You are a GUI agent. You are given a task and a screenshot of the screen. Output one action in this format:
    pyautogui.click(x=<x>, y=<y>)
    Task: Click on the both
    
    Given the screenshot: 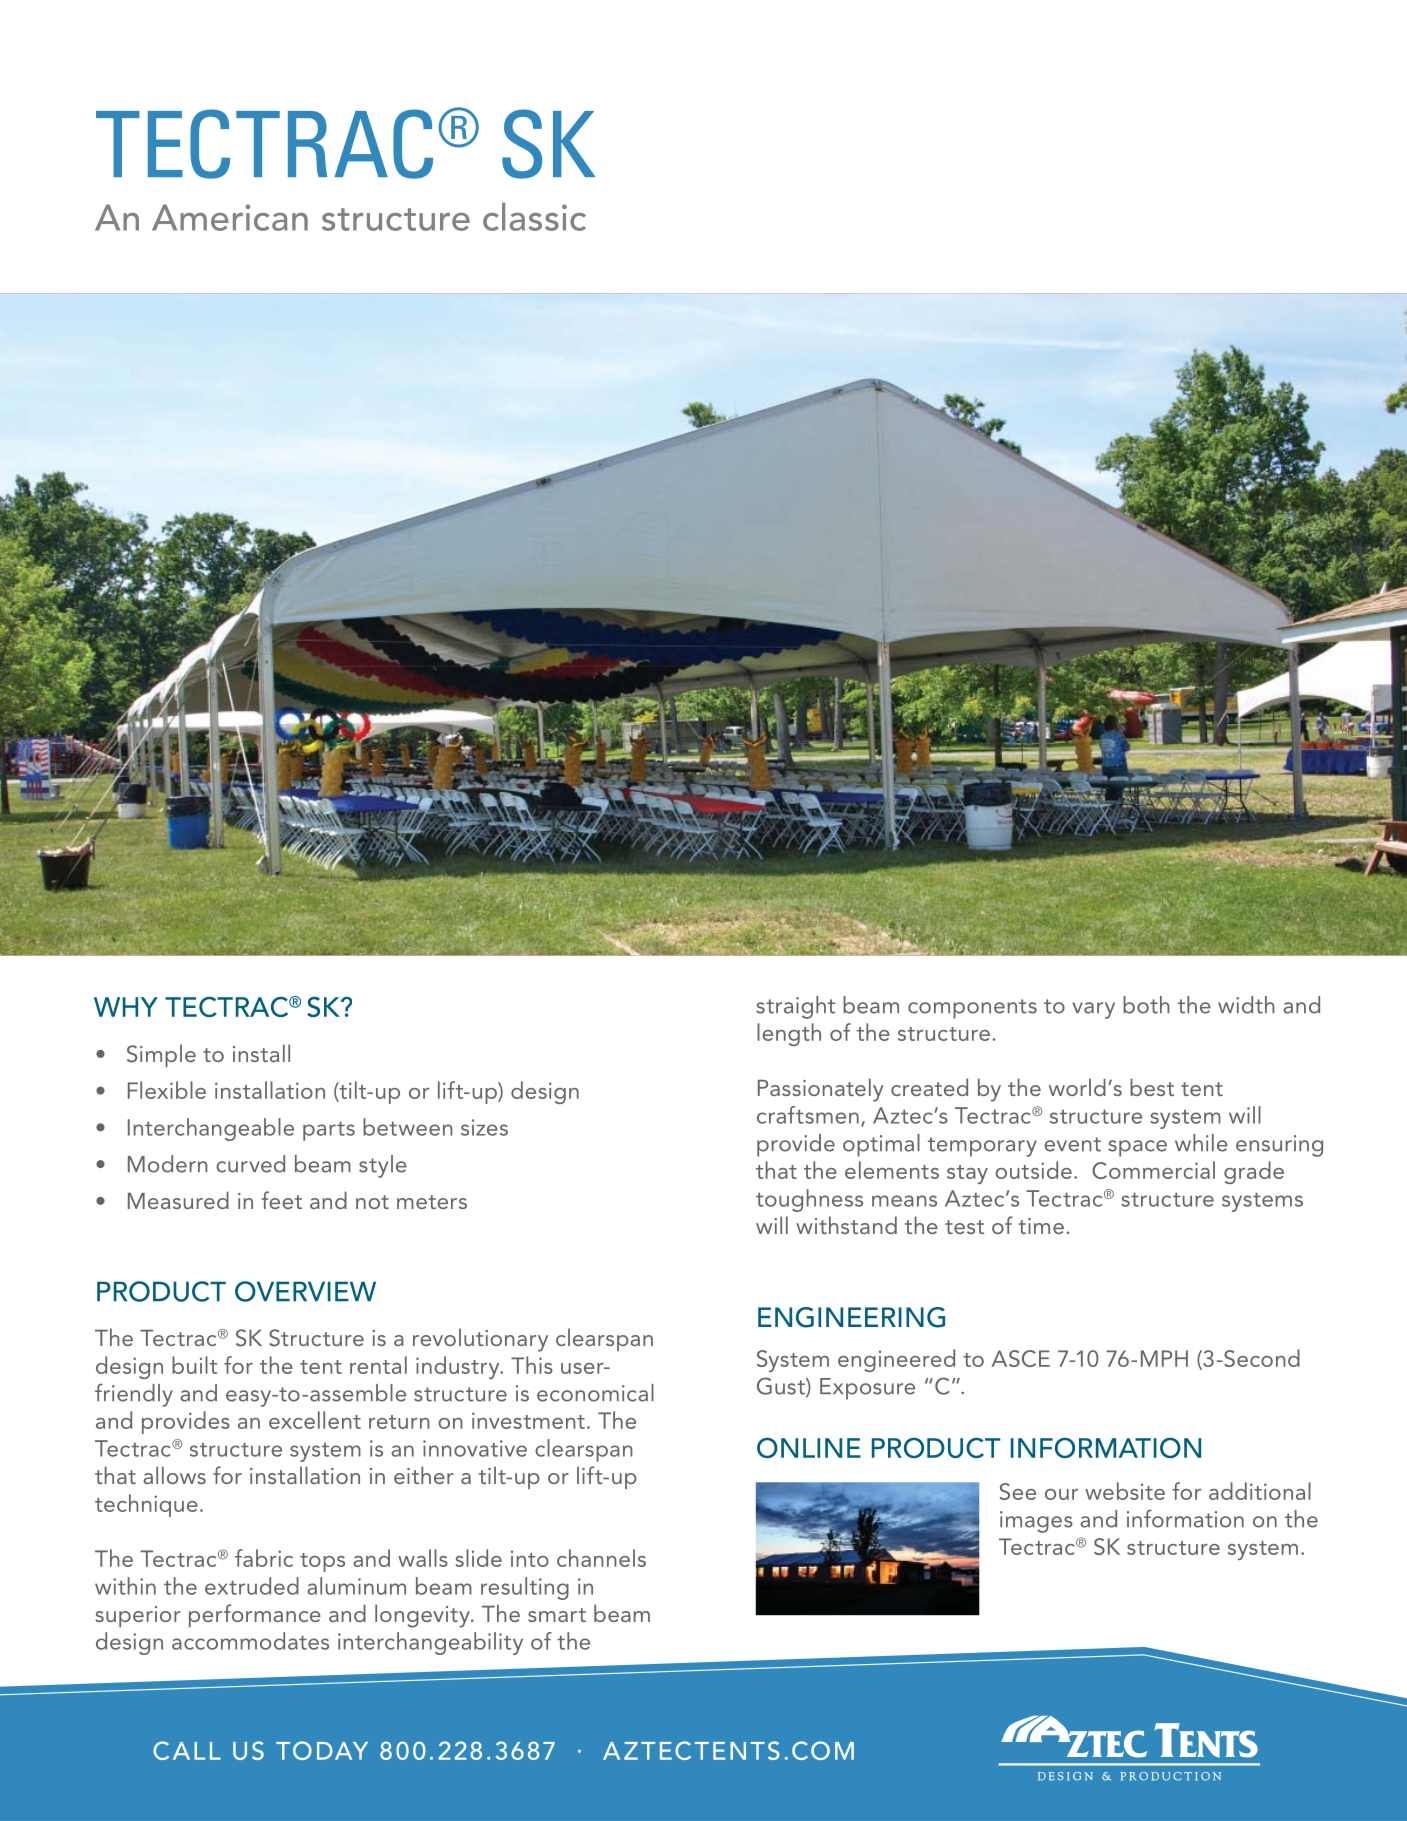 What is the action you would take?
    pyautogui.click(x=1146, y=1005)
